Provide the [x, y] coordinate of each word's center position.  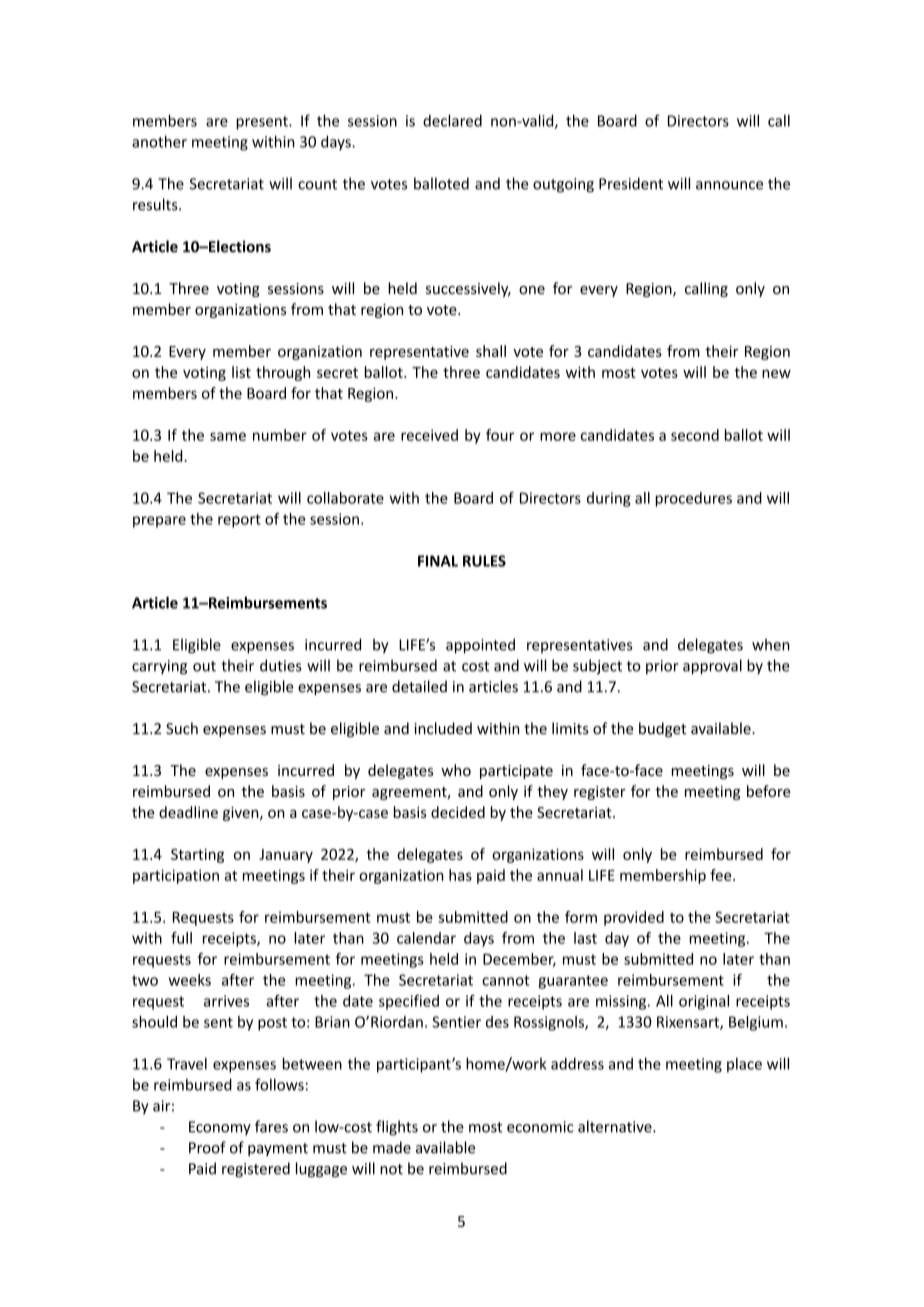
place [744, 1065]
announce [729, 185]
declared [452, 120]
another [159, 141]
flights [397, 1128]
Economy [220, 1128]
